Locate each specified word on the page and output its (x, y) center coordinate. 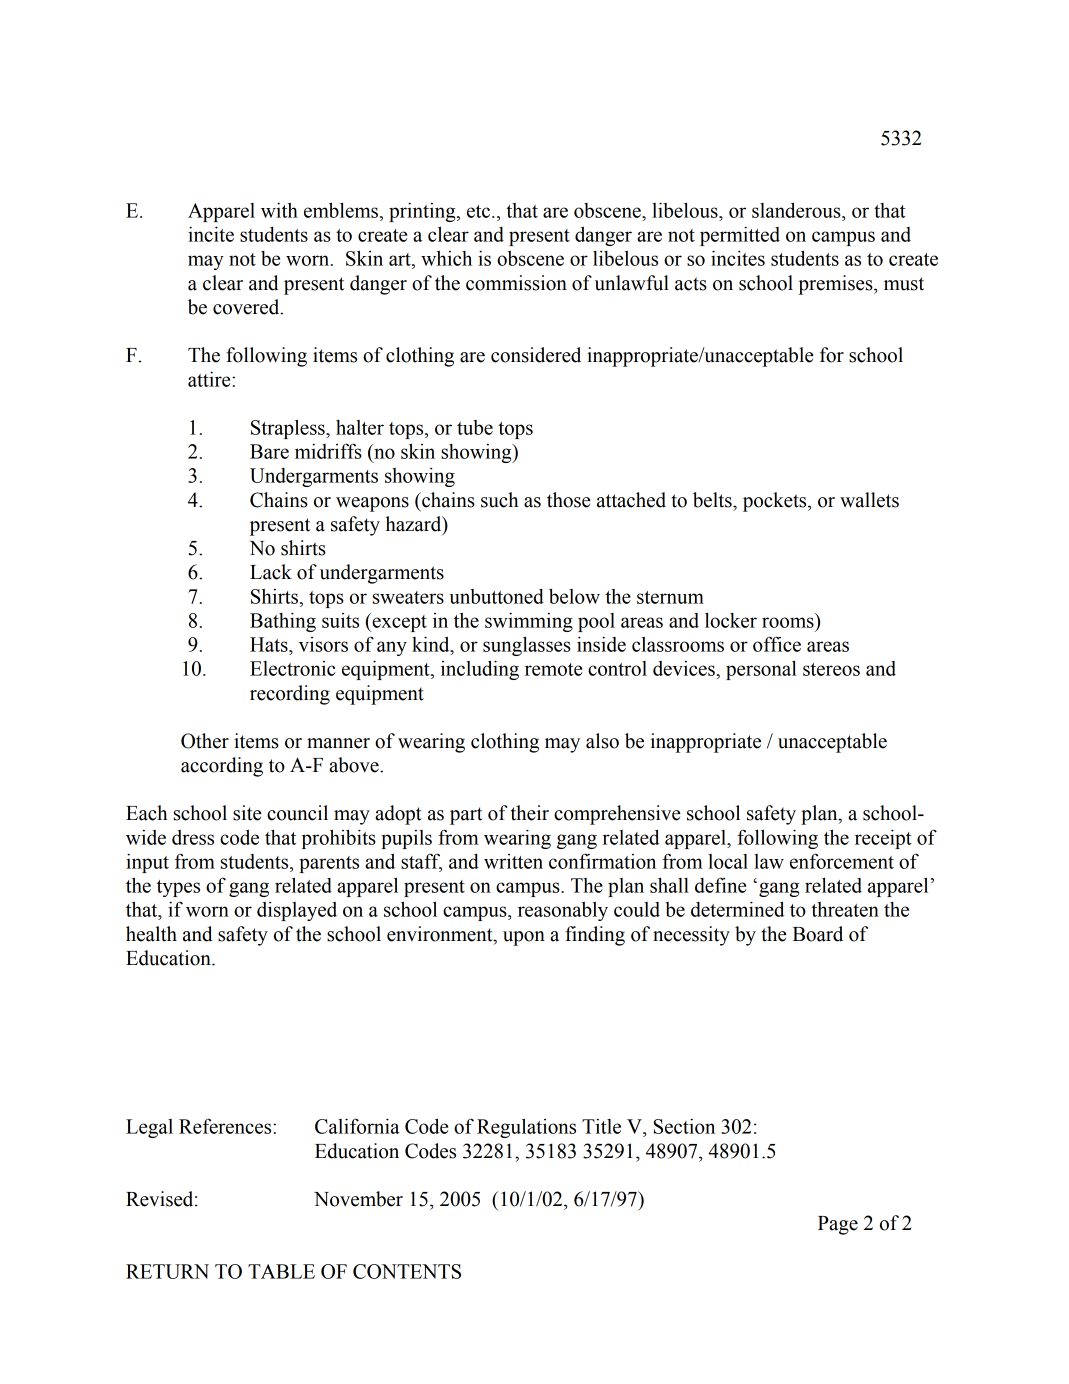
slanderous (797, 210)
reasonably (563, 911)
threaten (845, 909)
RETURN (167, 1271)
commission (516, 283)
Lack (271, 572)
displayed (297, 911)
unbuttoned (496, 596)
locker (731, 620)
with (279, 210)
